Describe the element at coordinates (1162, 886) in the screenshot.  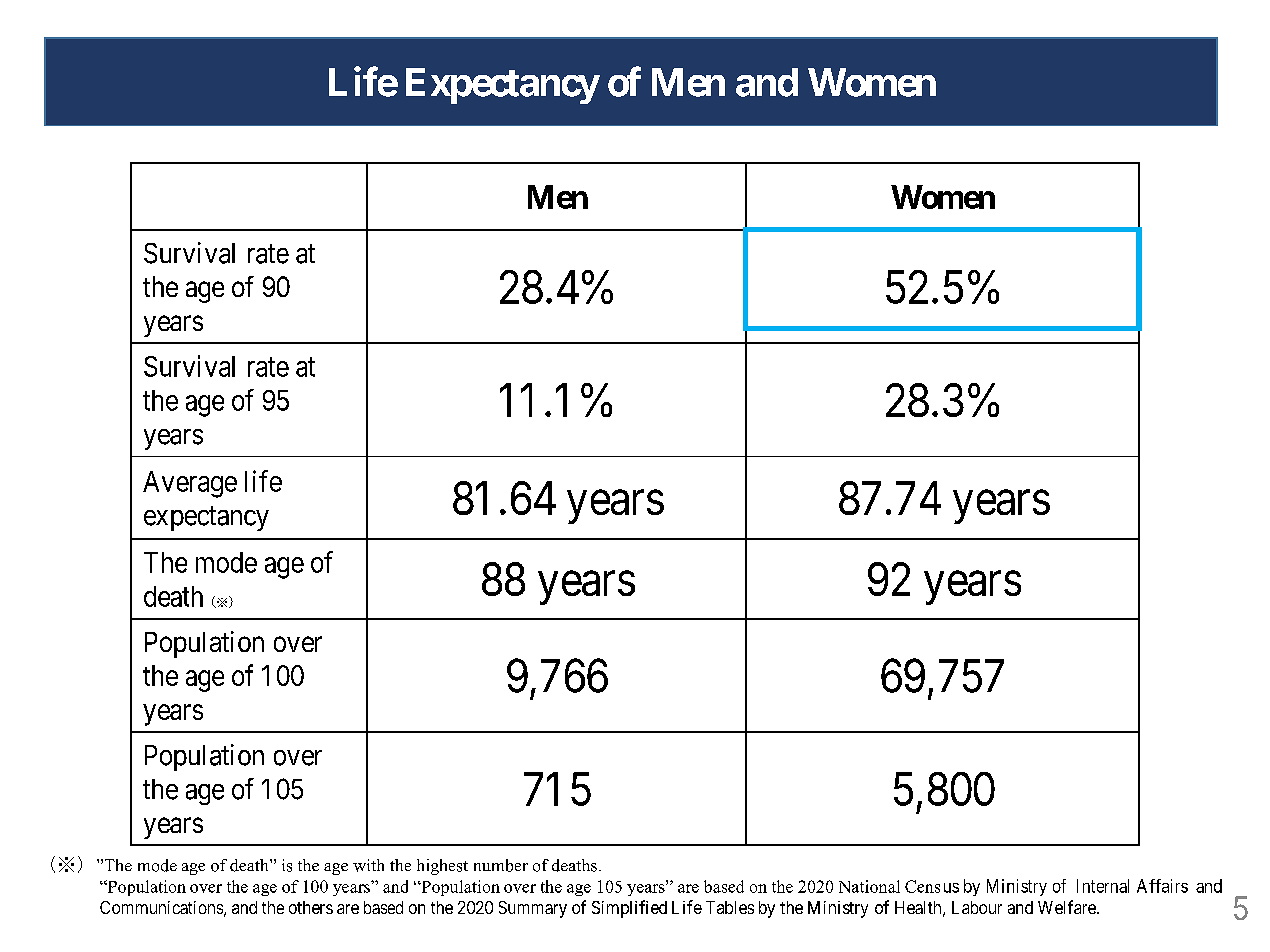
I see `Affairs` at that location.
